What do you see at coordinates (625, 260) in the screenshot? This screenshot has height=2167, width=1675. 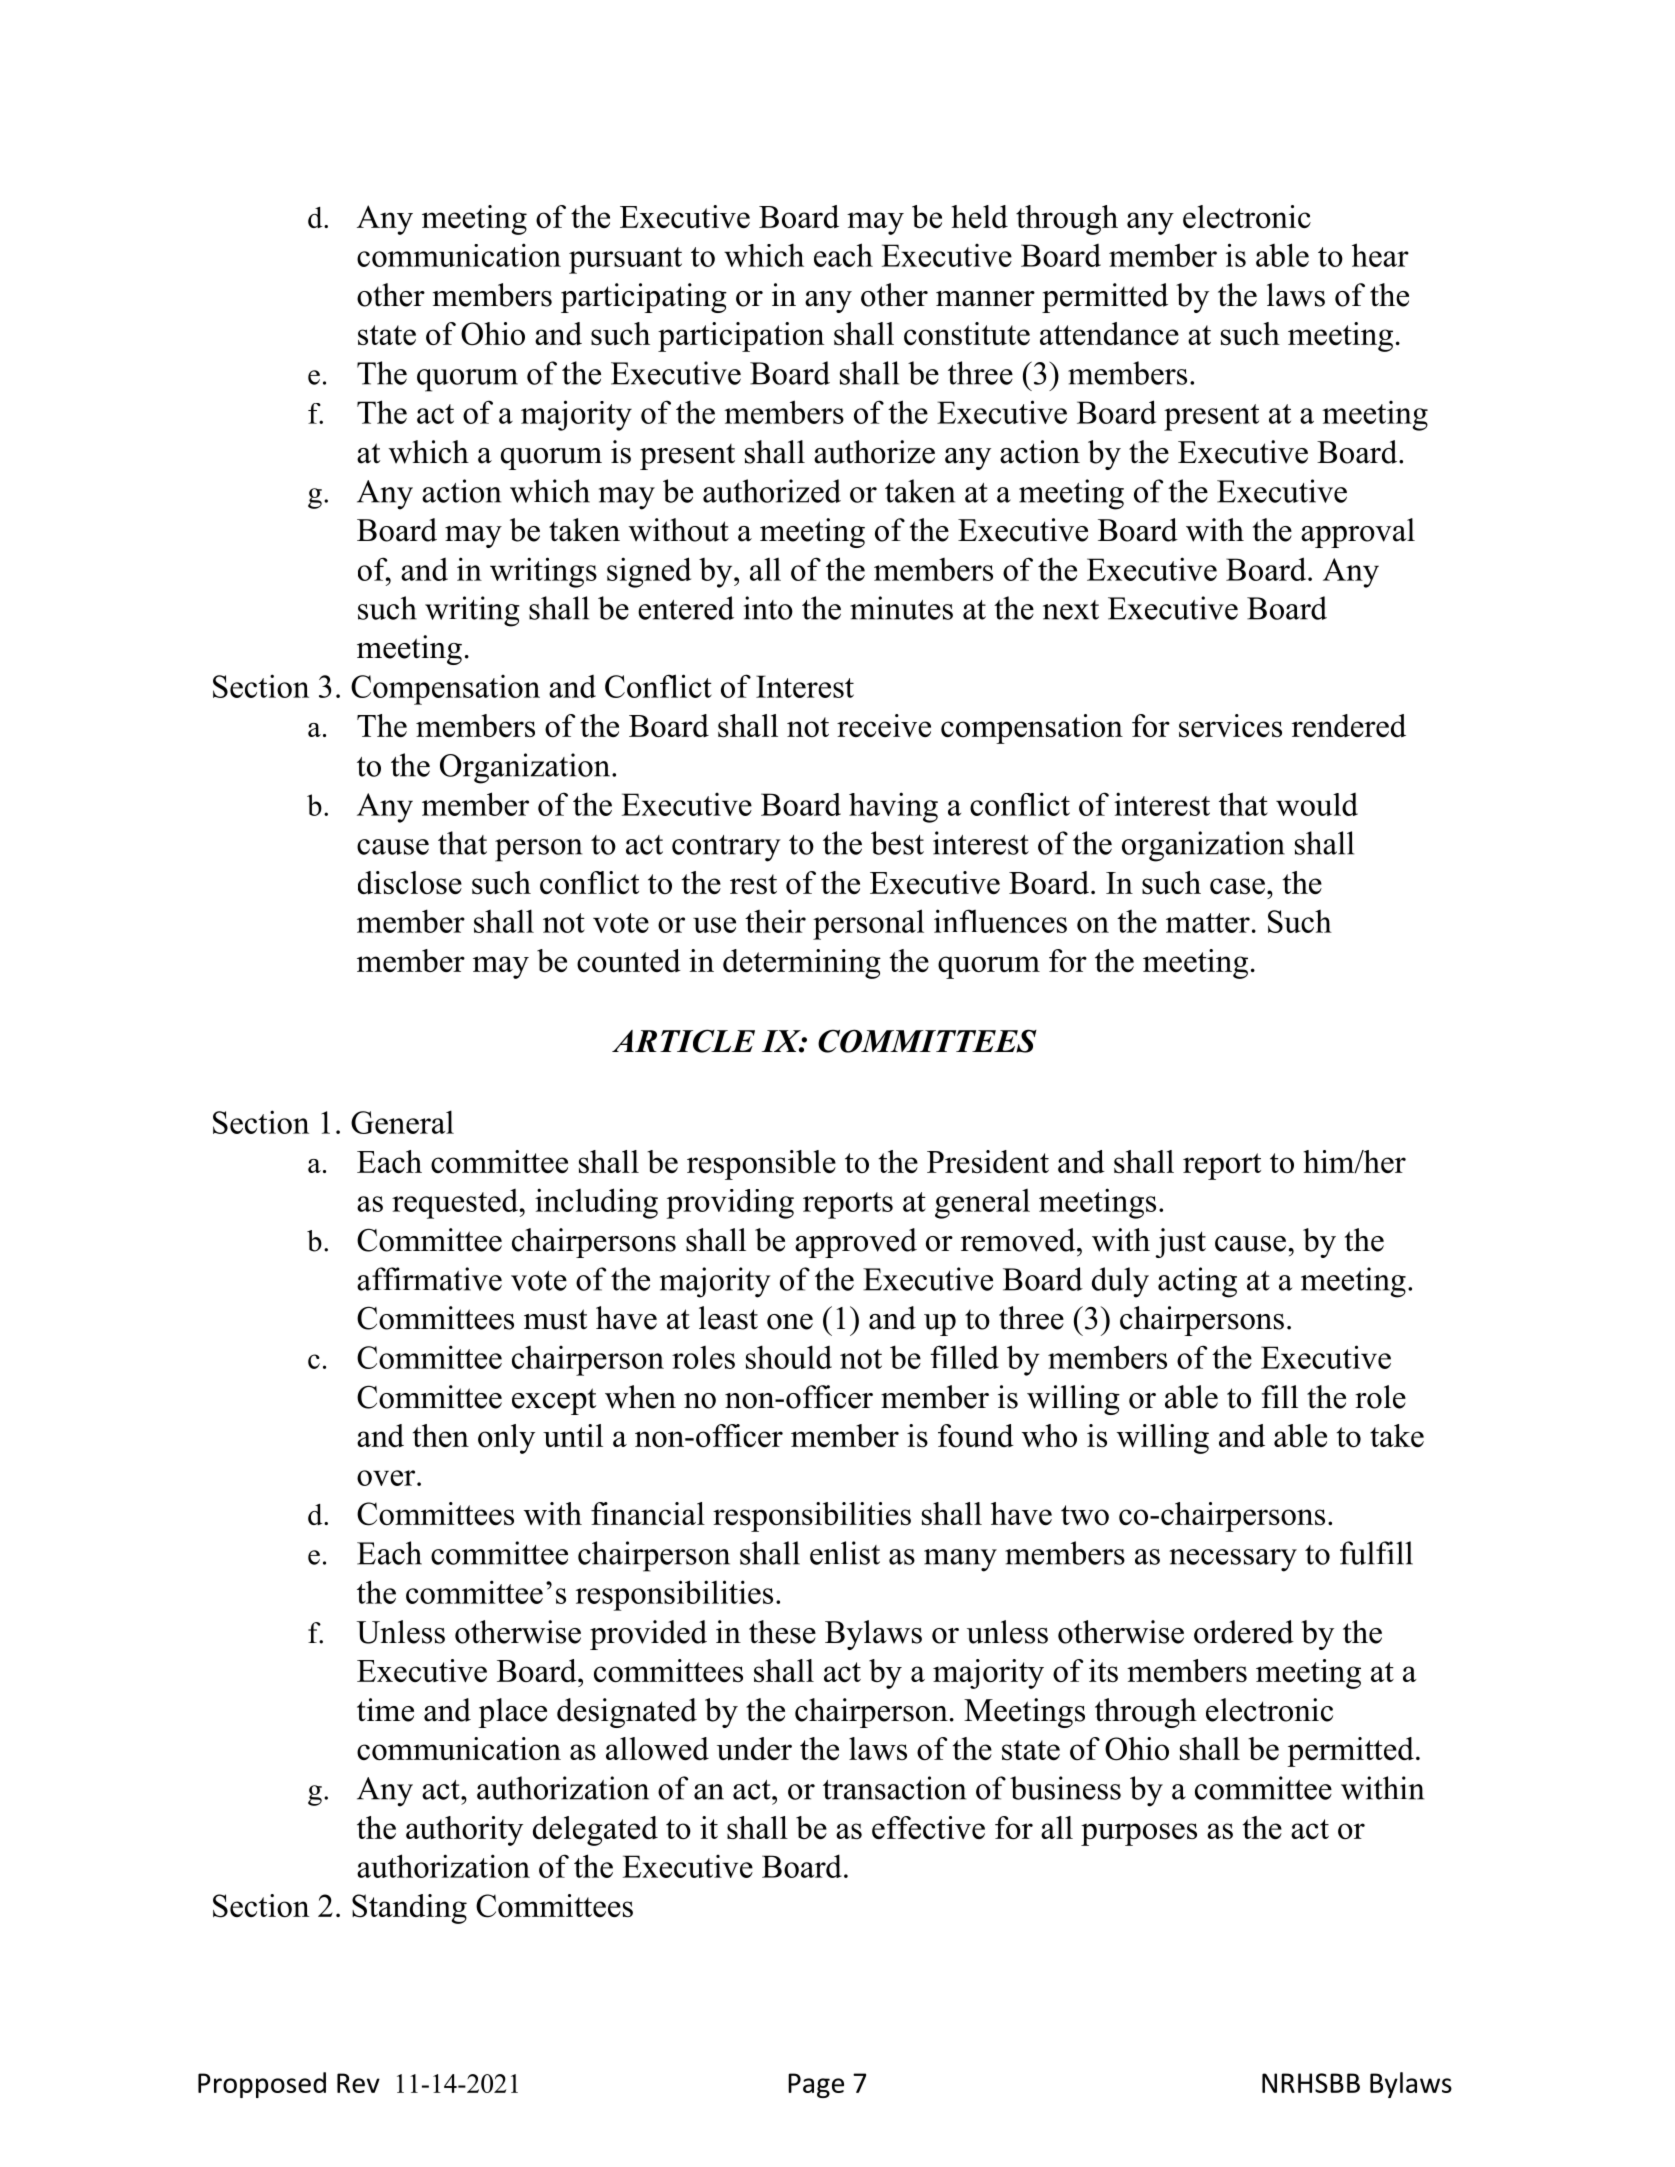 I see `pursuant` at bounding box center [625, 260].
